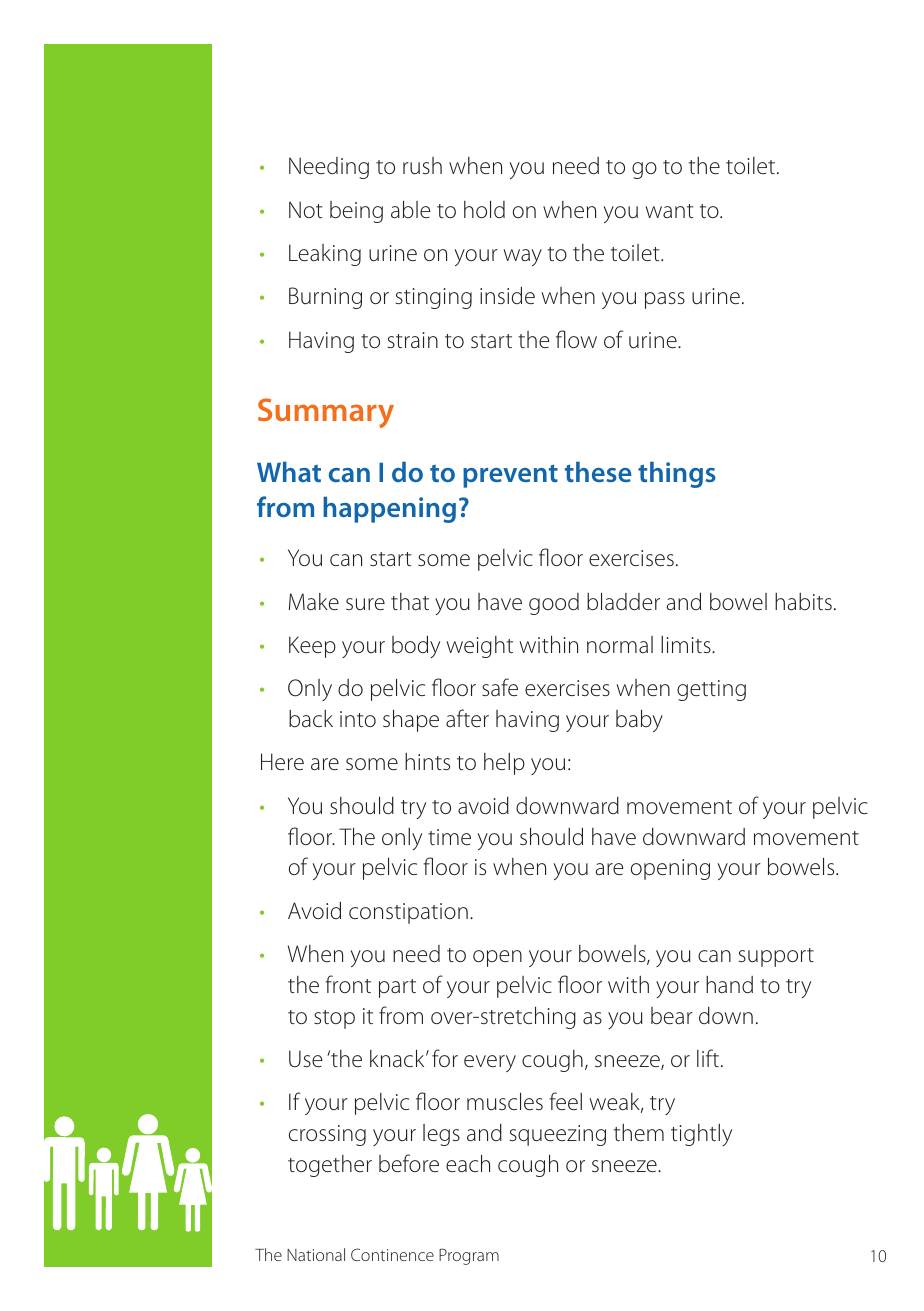  What do you see at coordinates (554, 604) in the screenshot?
I see `good` at bounding box center [554, 604].
